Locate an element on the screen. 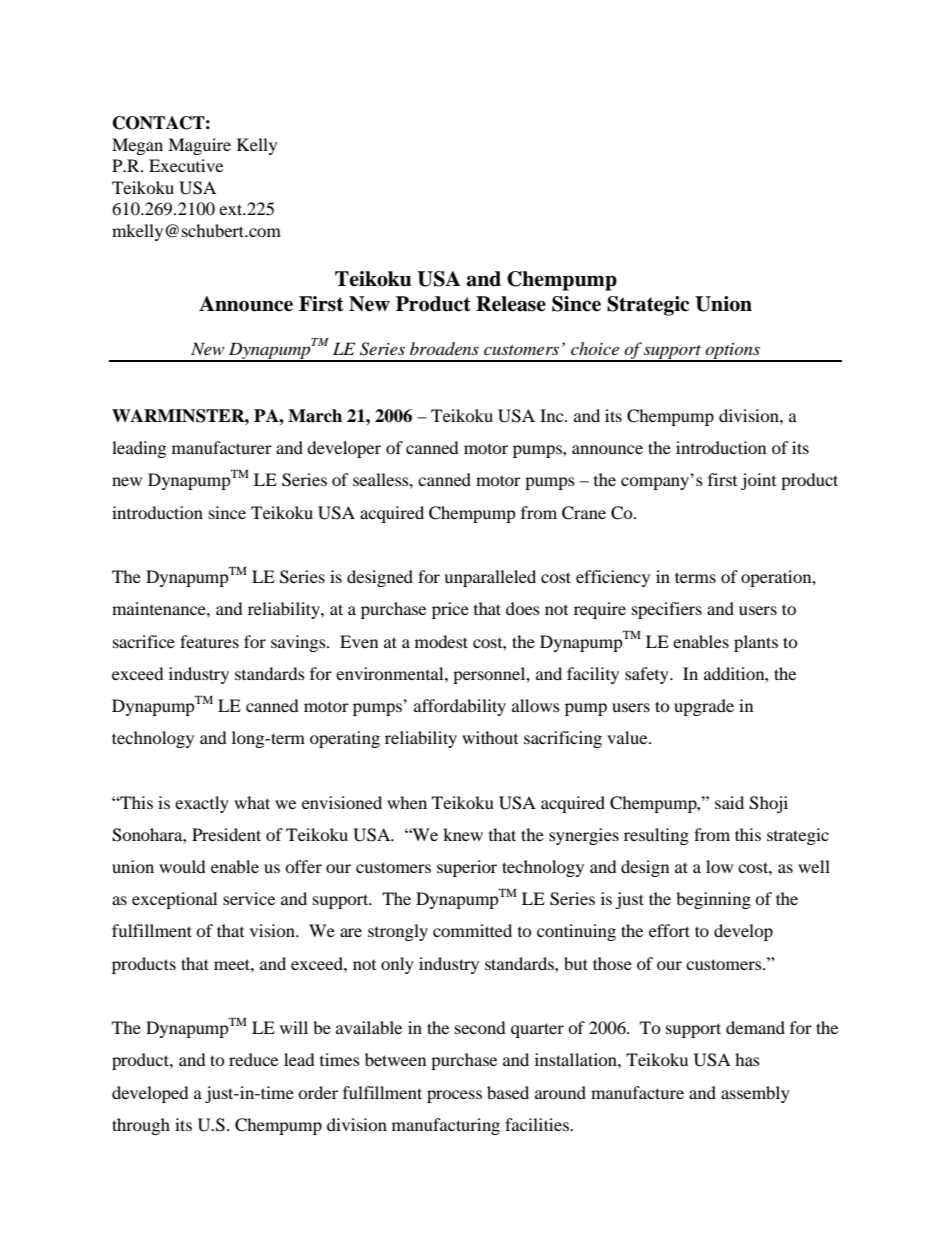  options is located at coordinates (732, 352).
